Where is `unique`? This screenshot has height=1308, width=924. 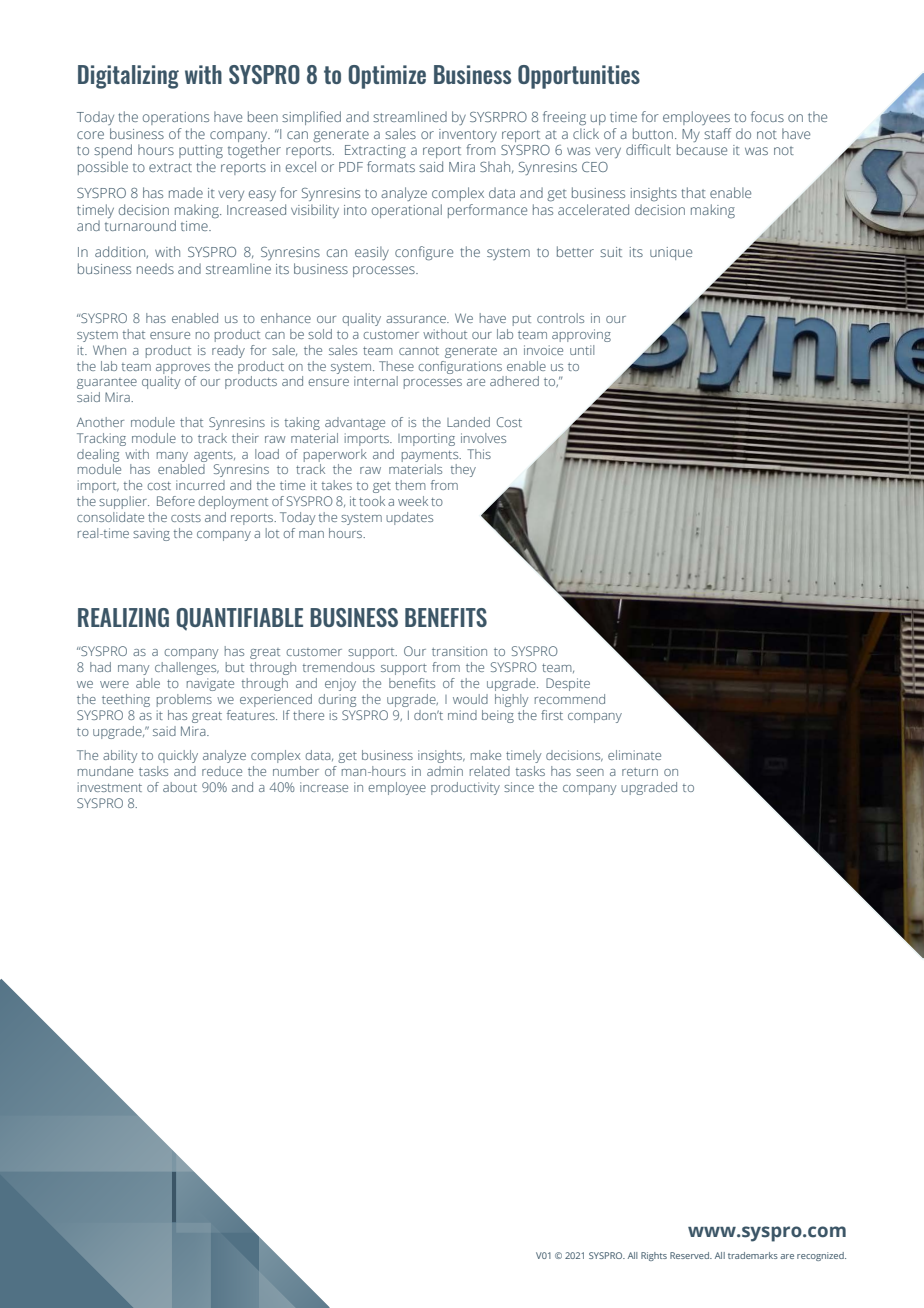 unique is located at coordinates (671, 253).
